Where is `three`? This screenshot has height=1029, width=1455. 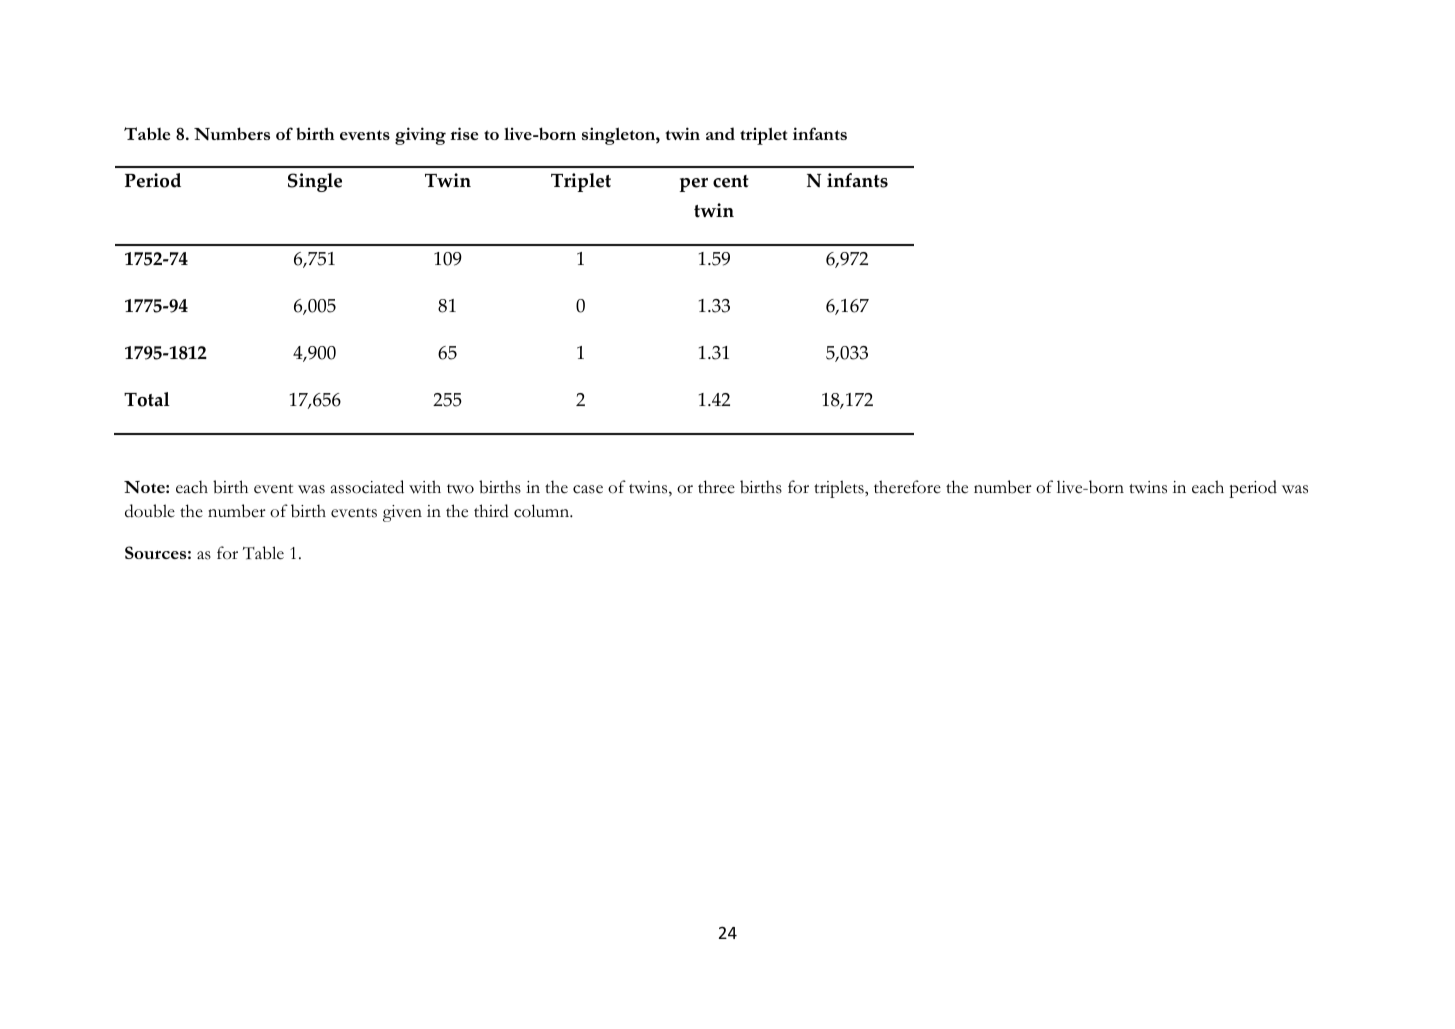 three is located at coordinates (716, 487).
